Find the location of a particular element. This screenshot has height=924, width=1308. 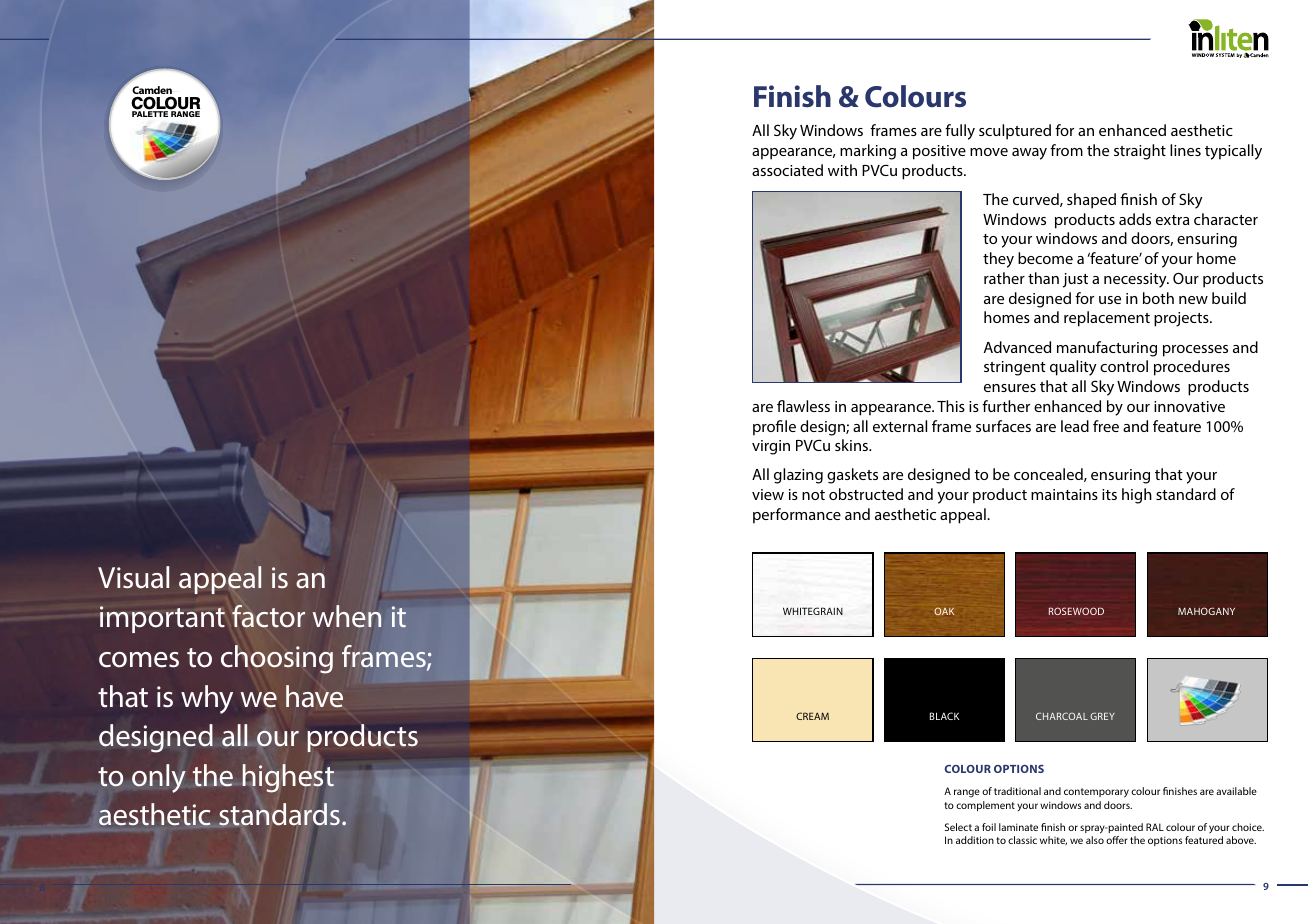

Advanced is located at coordinates (1017, 347).
